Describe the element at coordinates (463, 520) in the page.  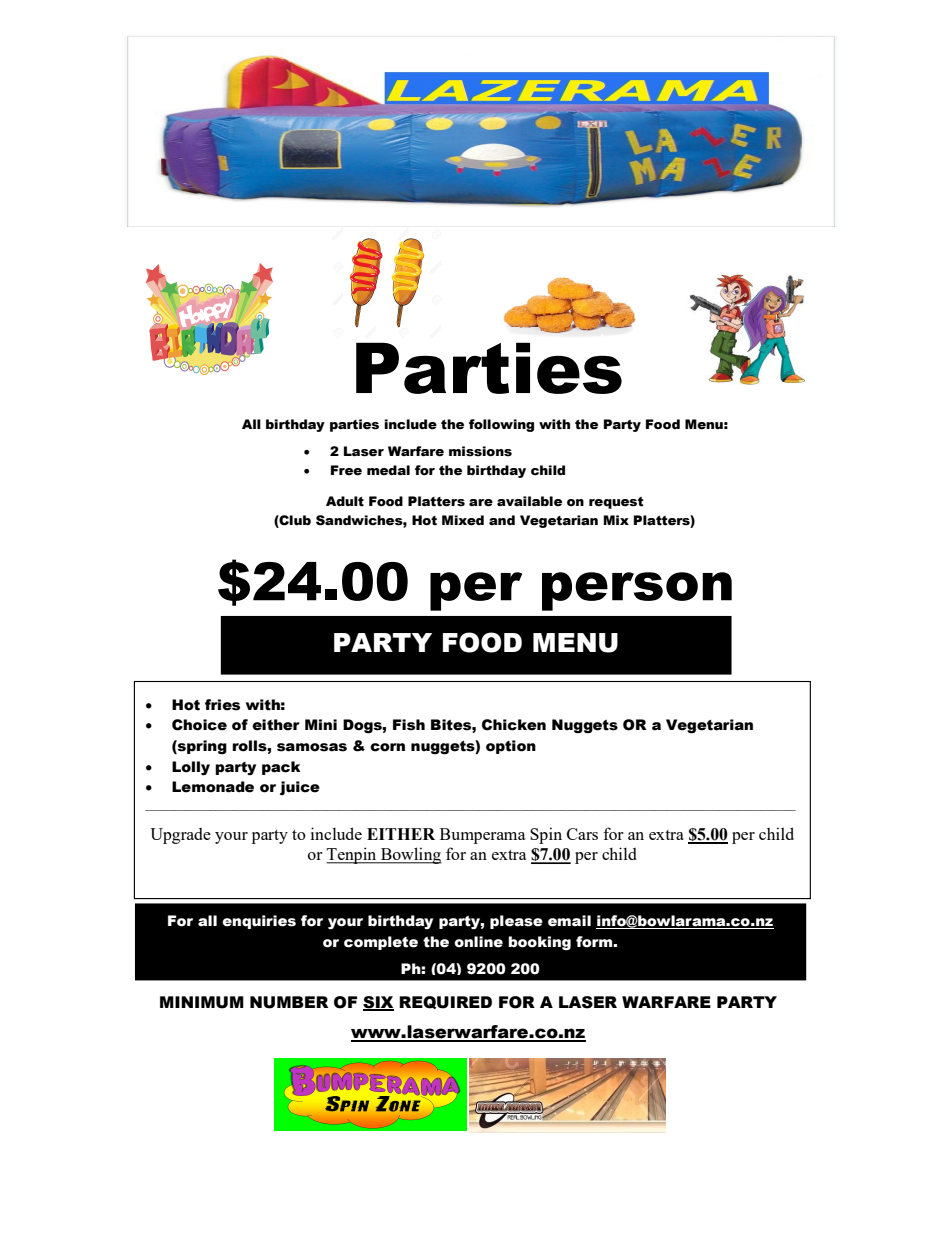
I see `Mixed` at that location.
